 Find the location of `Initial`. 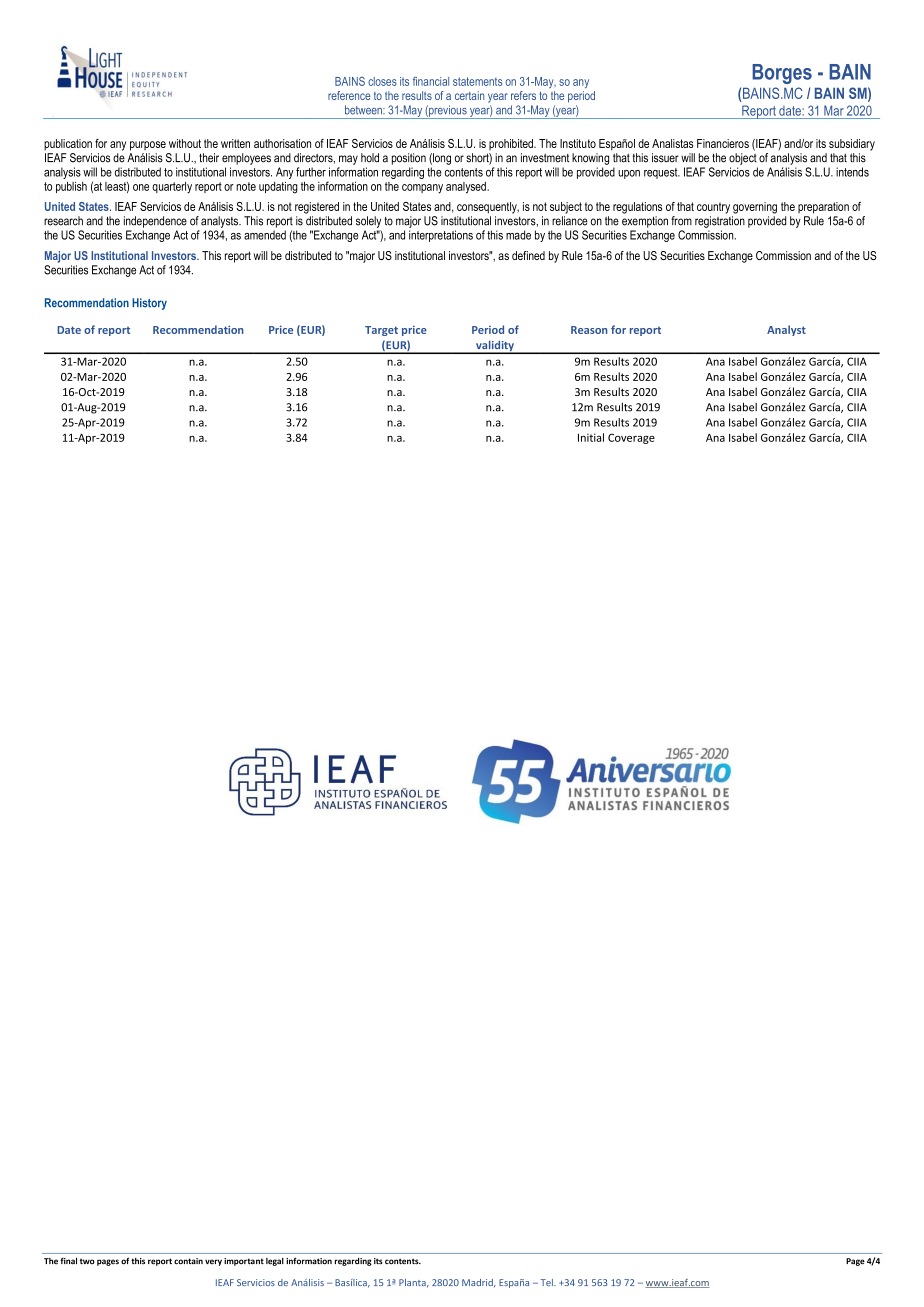

Initial is located at coordinates (591, 437).
